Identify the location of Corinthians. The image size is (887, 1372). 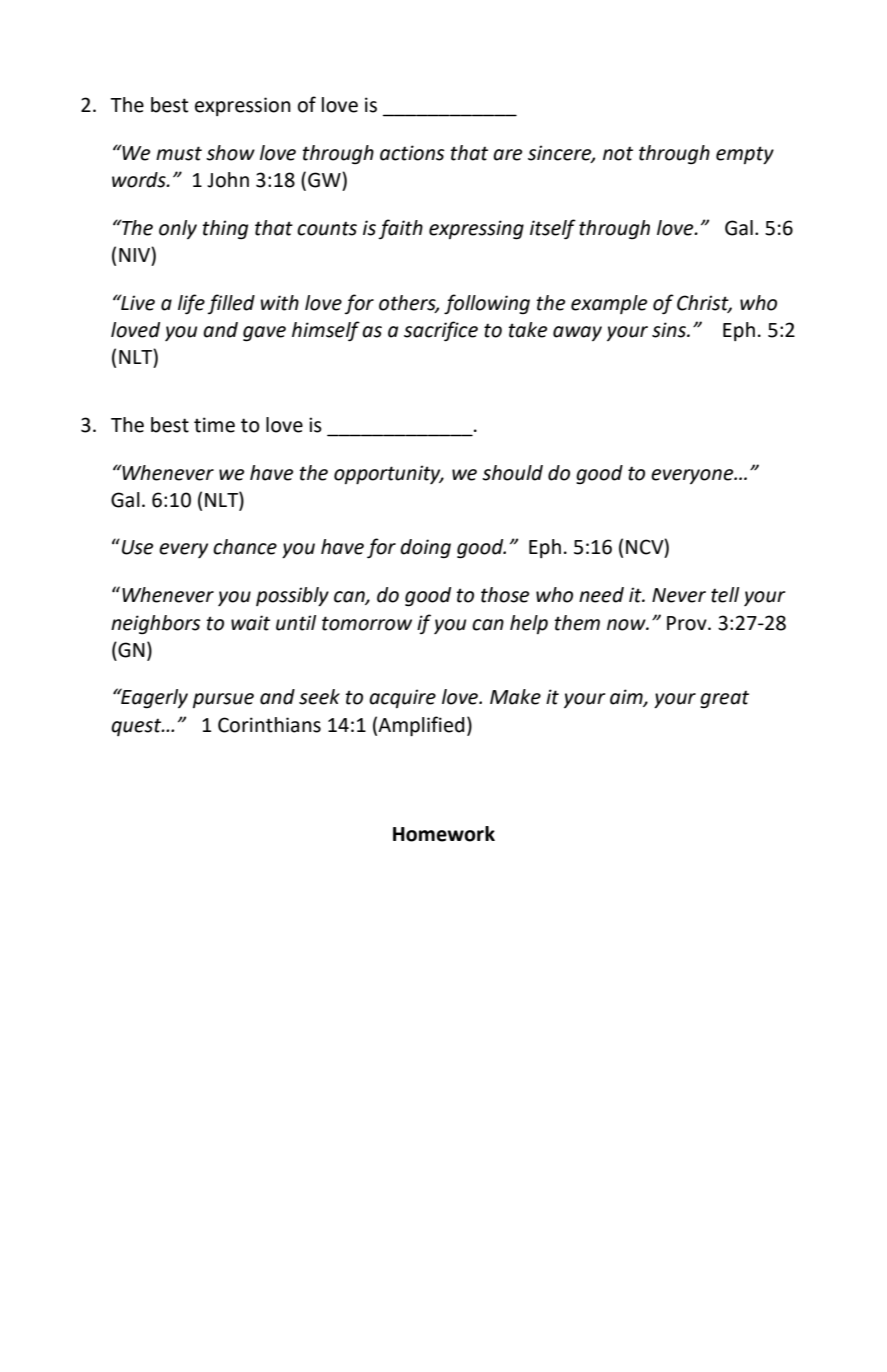
(269, 725).
